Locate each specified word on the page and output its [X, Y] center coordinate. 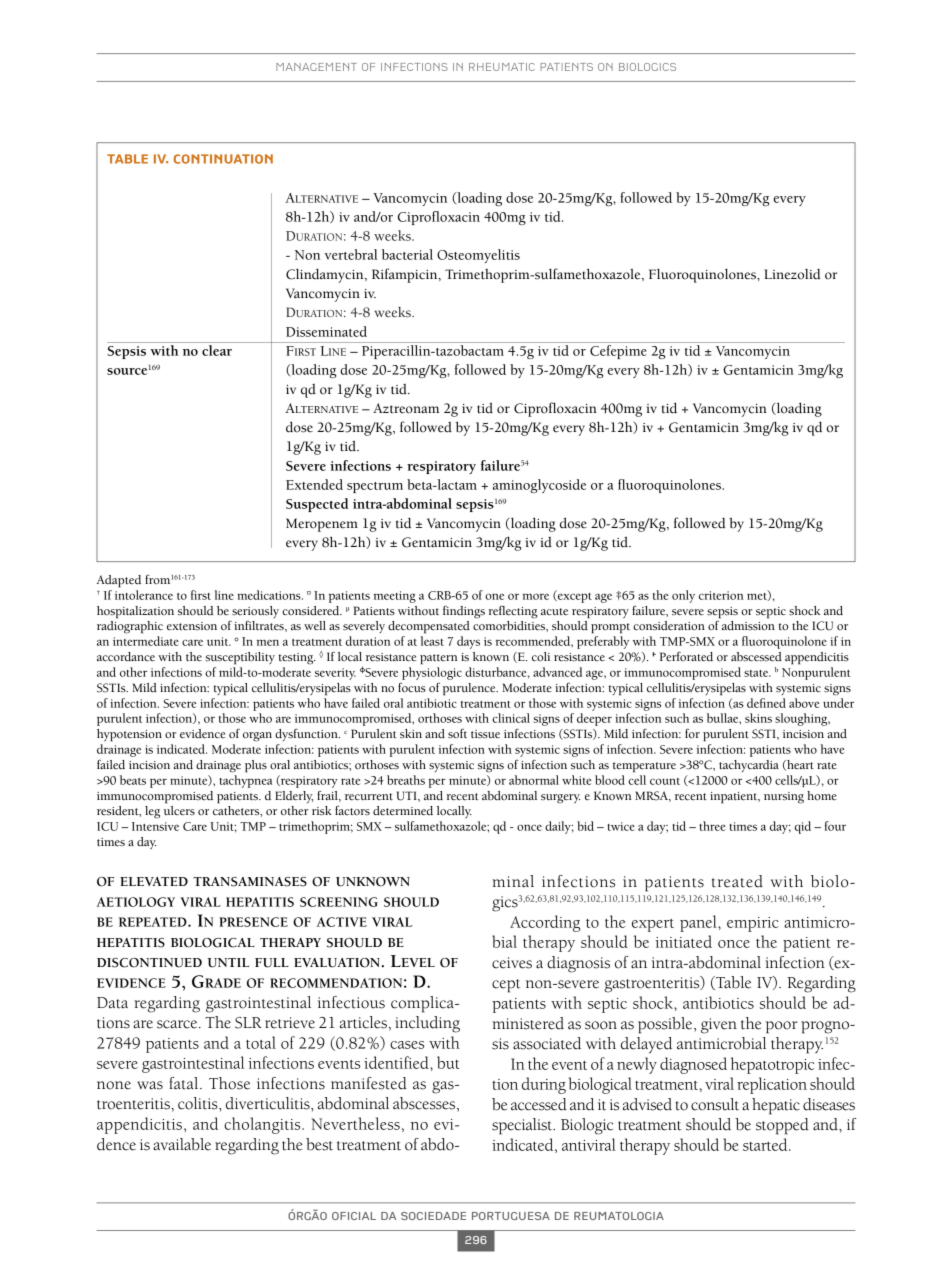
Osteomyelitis [478, 256]
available [182, 1144]
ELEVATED [154, 881]
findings [464, 612]
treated [737, 881]
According [545, 923]
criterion [721, 595]
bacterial [407, 254]
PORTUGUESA [511, 1216]
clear [217, 350]
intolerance [144, 595]
